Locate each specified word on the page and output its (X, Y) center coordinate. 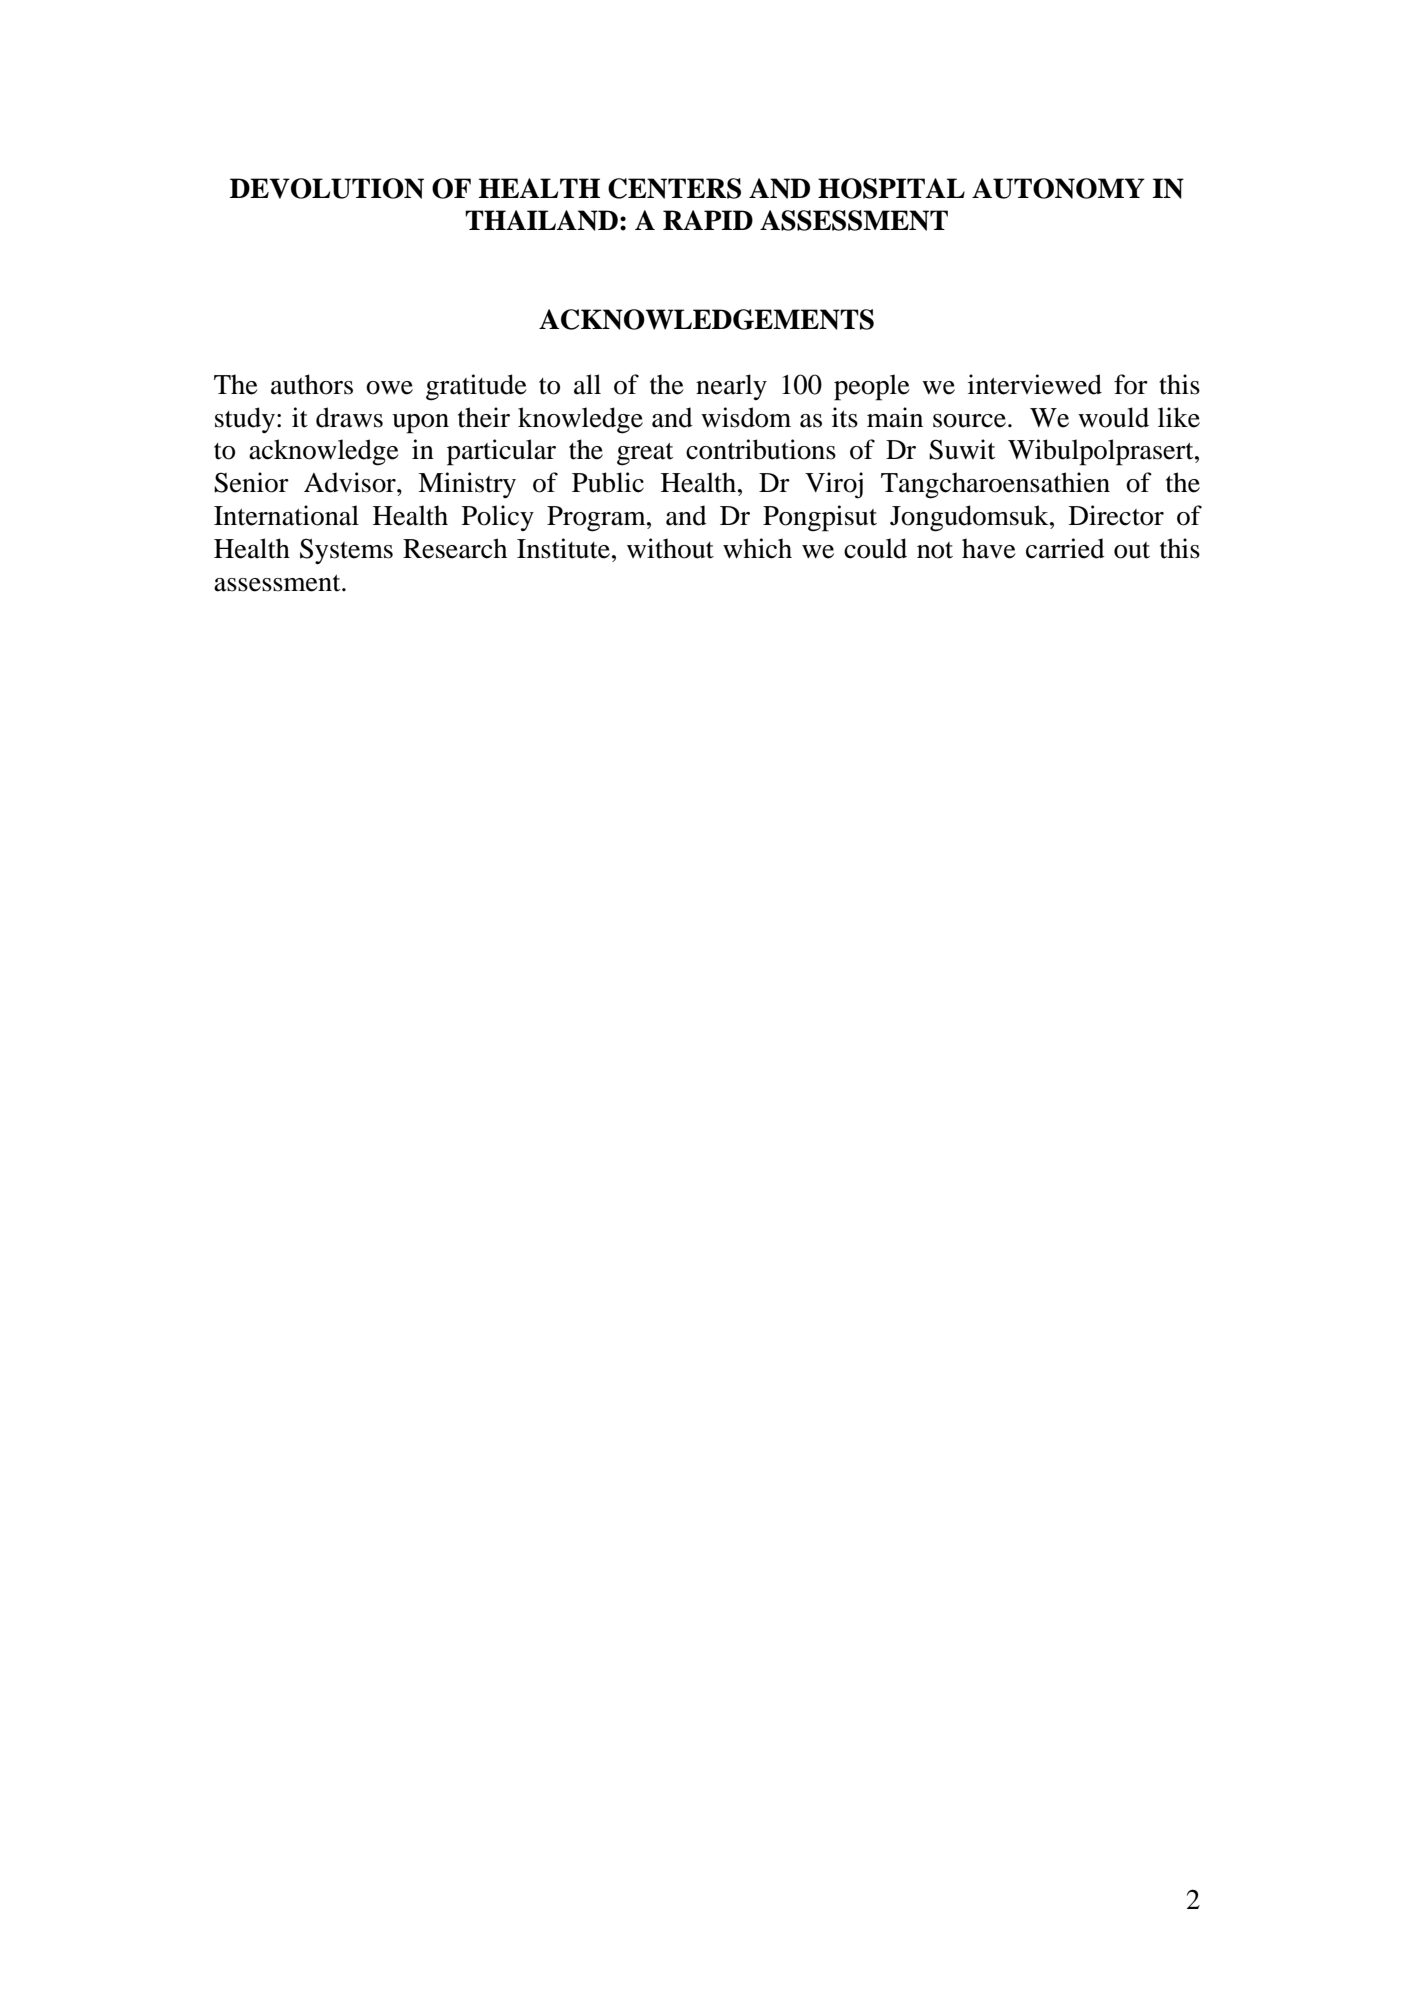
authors (312, 384)
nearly (731, 387)
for (1131, 384)
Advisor (351, 482)
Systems (346, 551)
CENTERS (674, 188)
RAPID (708, 220)
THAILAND (541, 220)
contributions (761, 449)
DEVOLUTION (327, 188)
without (670, 548)
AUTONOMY (1058, 188)
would (1113, 417)
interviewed (1035, 384)
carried (1065, 548)
